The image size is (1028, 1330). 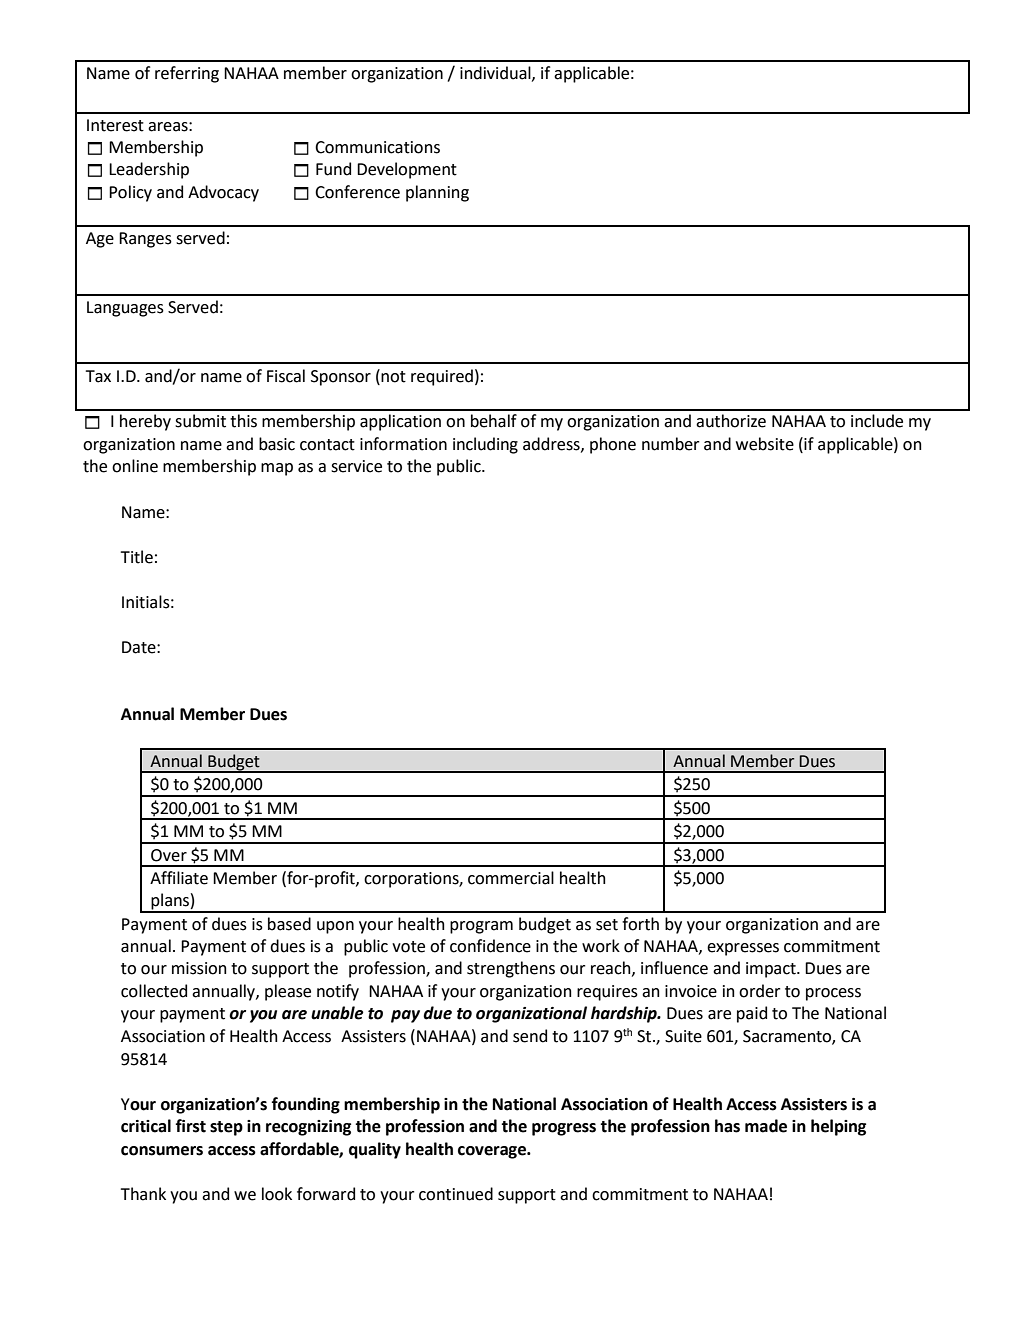 I want to click on Title, so click(x=137, y=557).
